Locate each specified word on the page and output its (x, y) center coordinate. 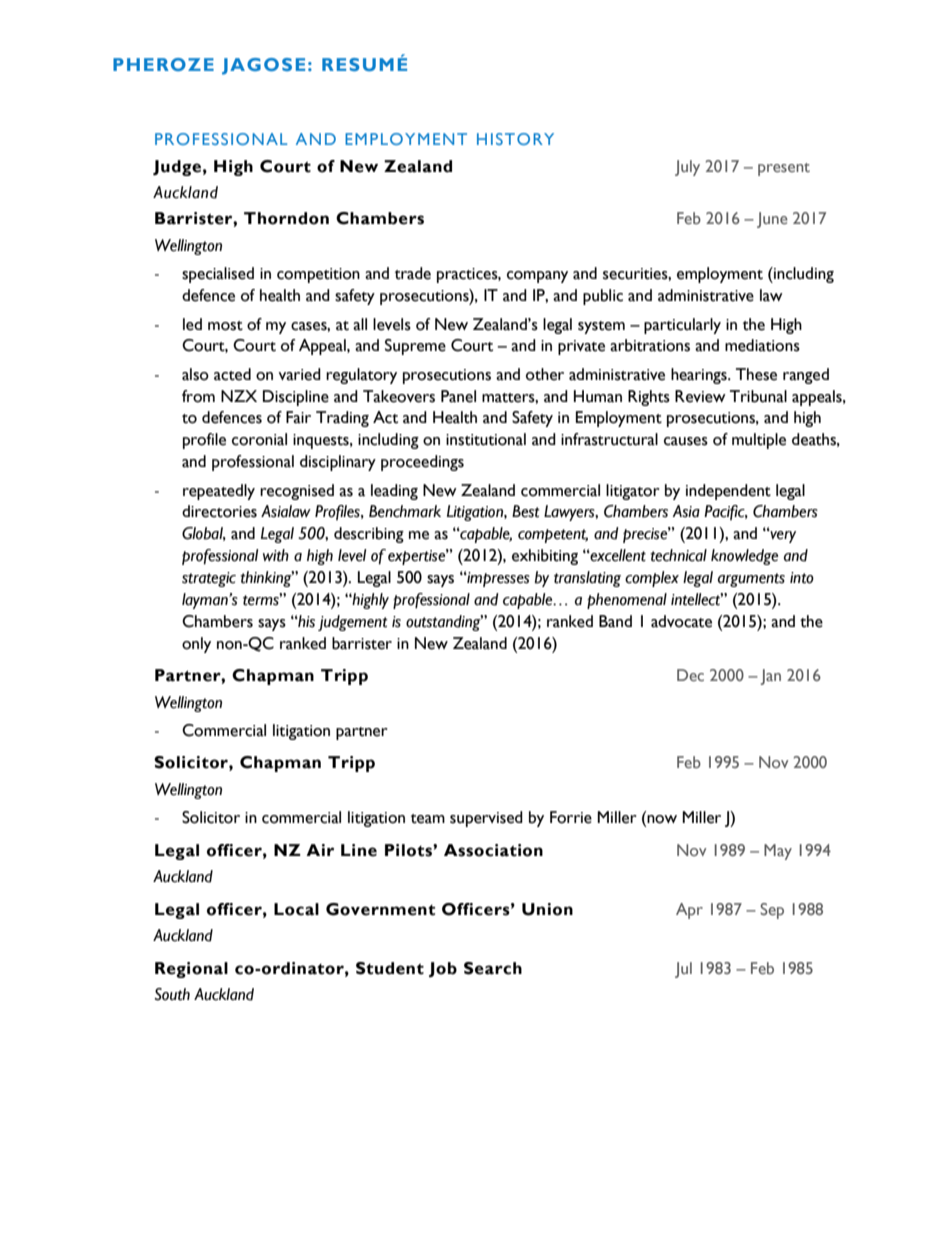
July (687, 168)
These (756, 374)
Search (493, 968)
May (778, 852)
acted (232, 374)
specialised (218, 275)
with (276, 555)
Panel (458, 396)
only (196, 645)
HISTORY (515, 139)
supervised (486, 819)
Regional (191, 970)
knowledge (744, 557)
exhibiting (545, 557)
